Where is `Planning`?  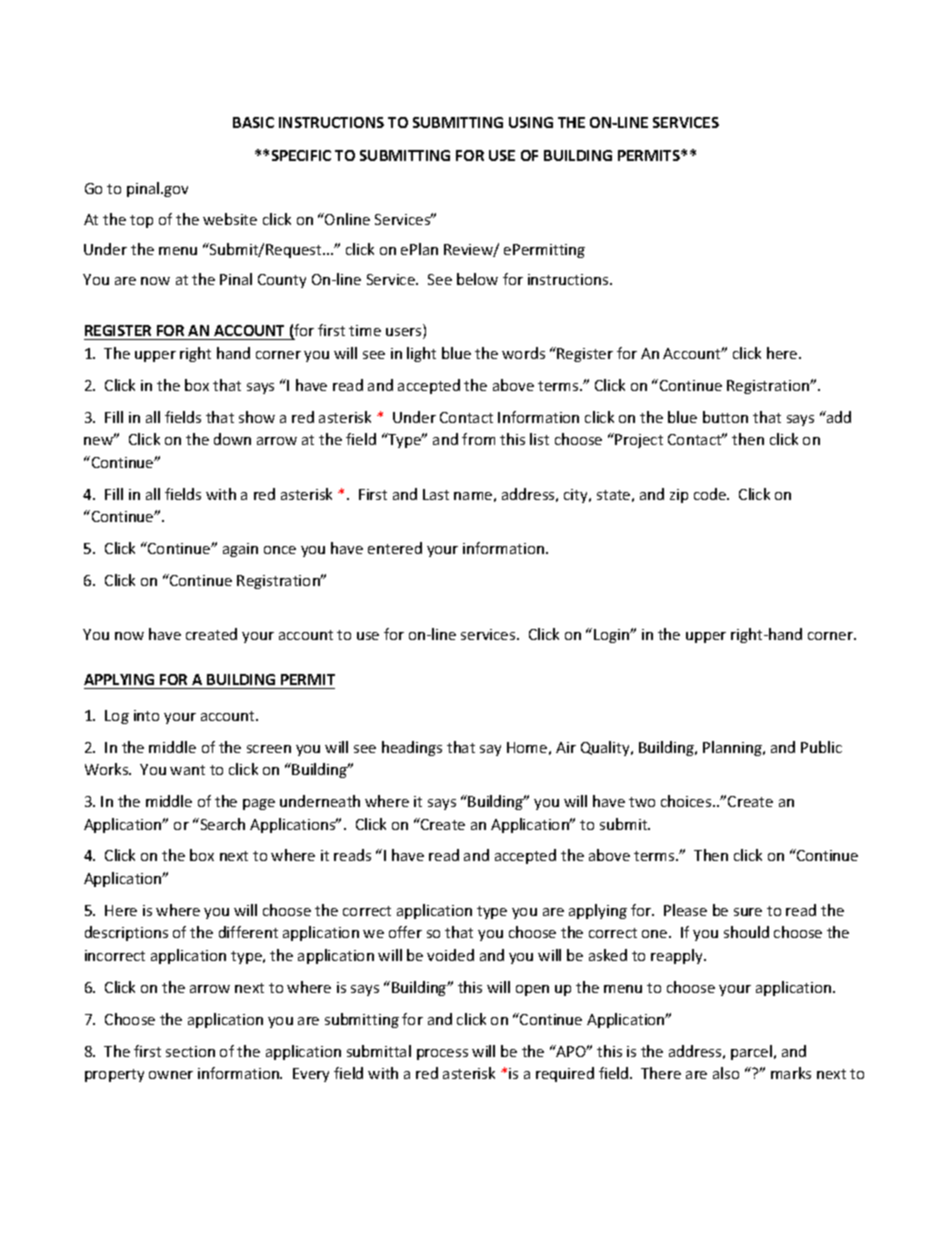 Planning is located at coordinates (733, 748).
